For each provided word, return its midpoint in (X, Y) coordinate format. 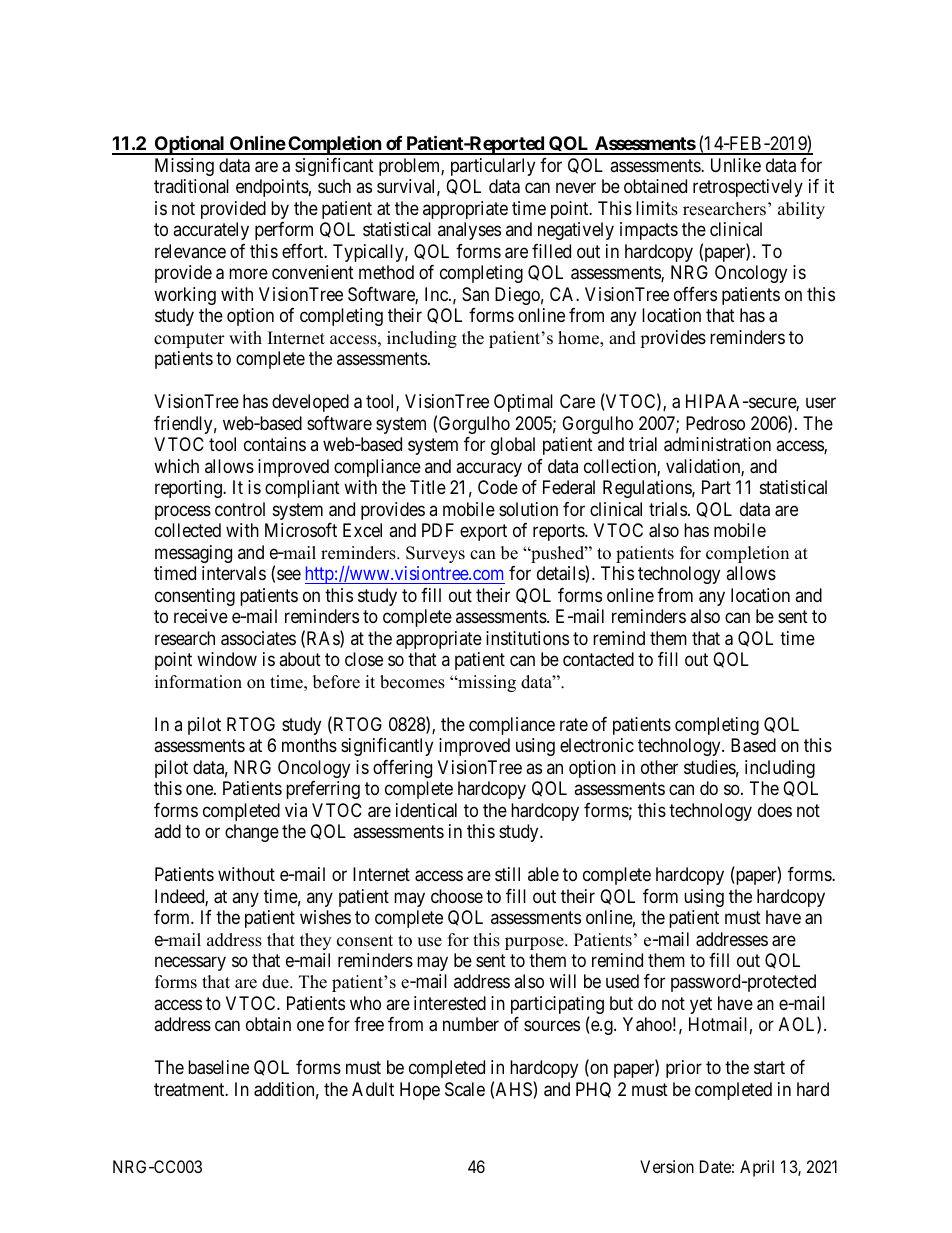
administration (717, 444)
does (775, 810)
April (757, 1168)
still (507, 874)
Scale (465, 1089)
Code (498, 487)
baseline (218, 1067)
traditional (191, 186)
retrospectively (748, 188)
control (240, 509)
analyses (469, 231)
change (252, 833)
